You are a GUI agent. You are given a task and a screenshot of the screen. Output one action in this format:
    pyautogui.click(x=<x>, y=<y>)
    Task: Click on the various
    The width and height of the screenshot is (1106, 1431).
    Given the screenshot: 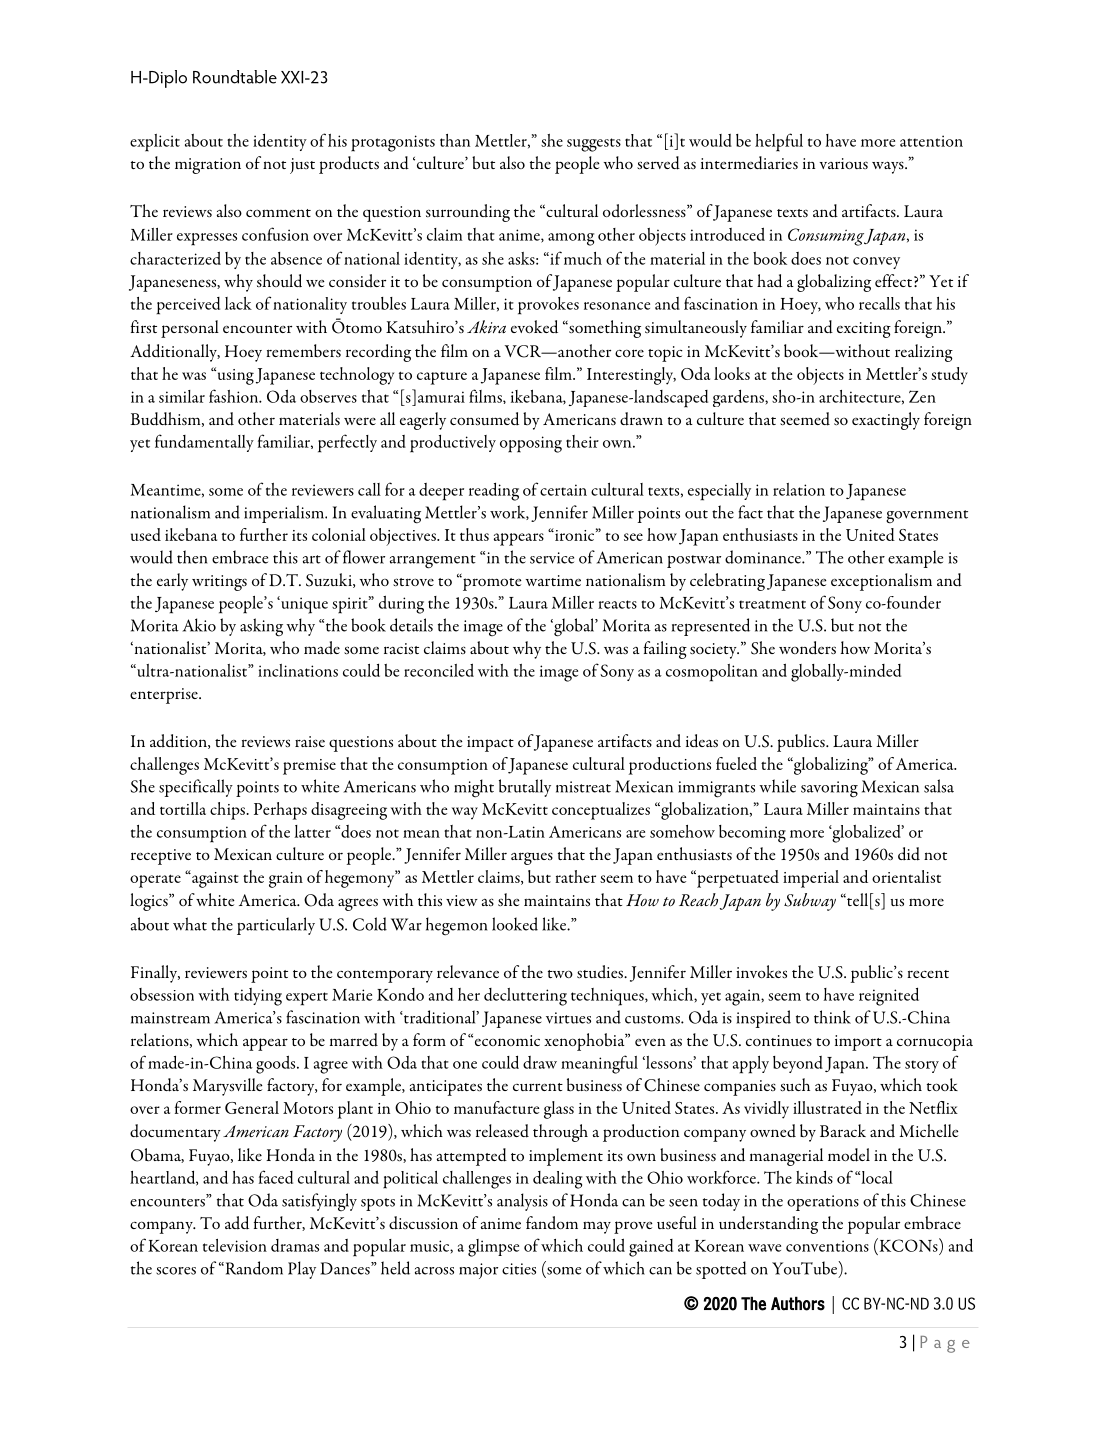 What is the action you would take?
    pyautogui.click(x=843, y=163)
